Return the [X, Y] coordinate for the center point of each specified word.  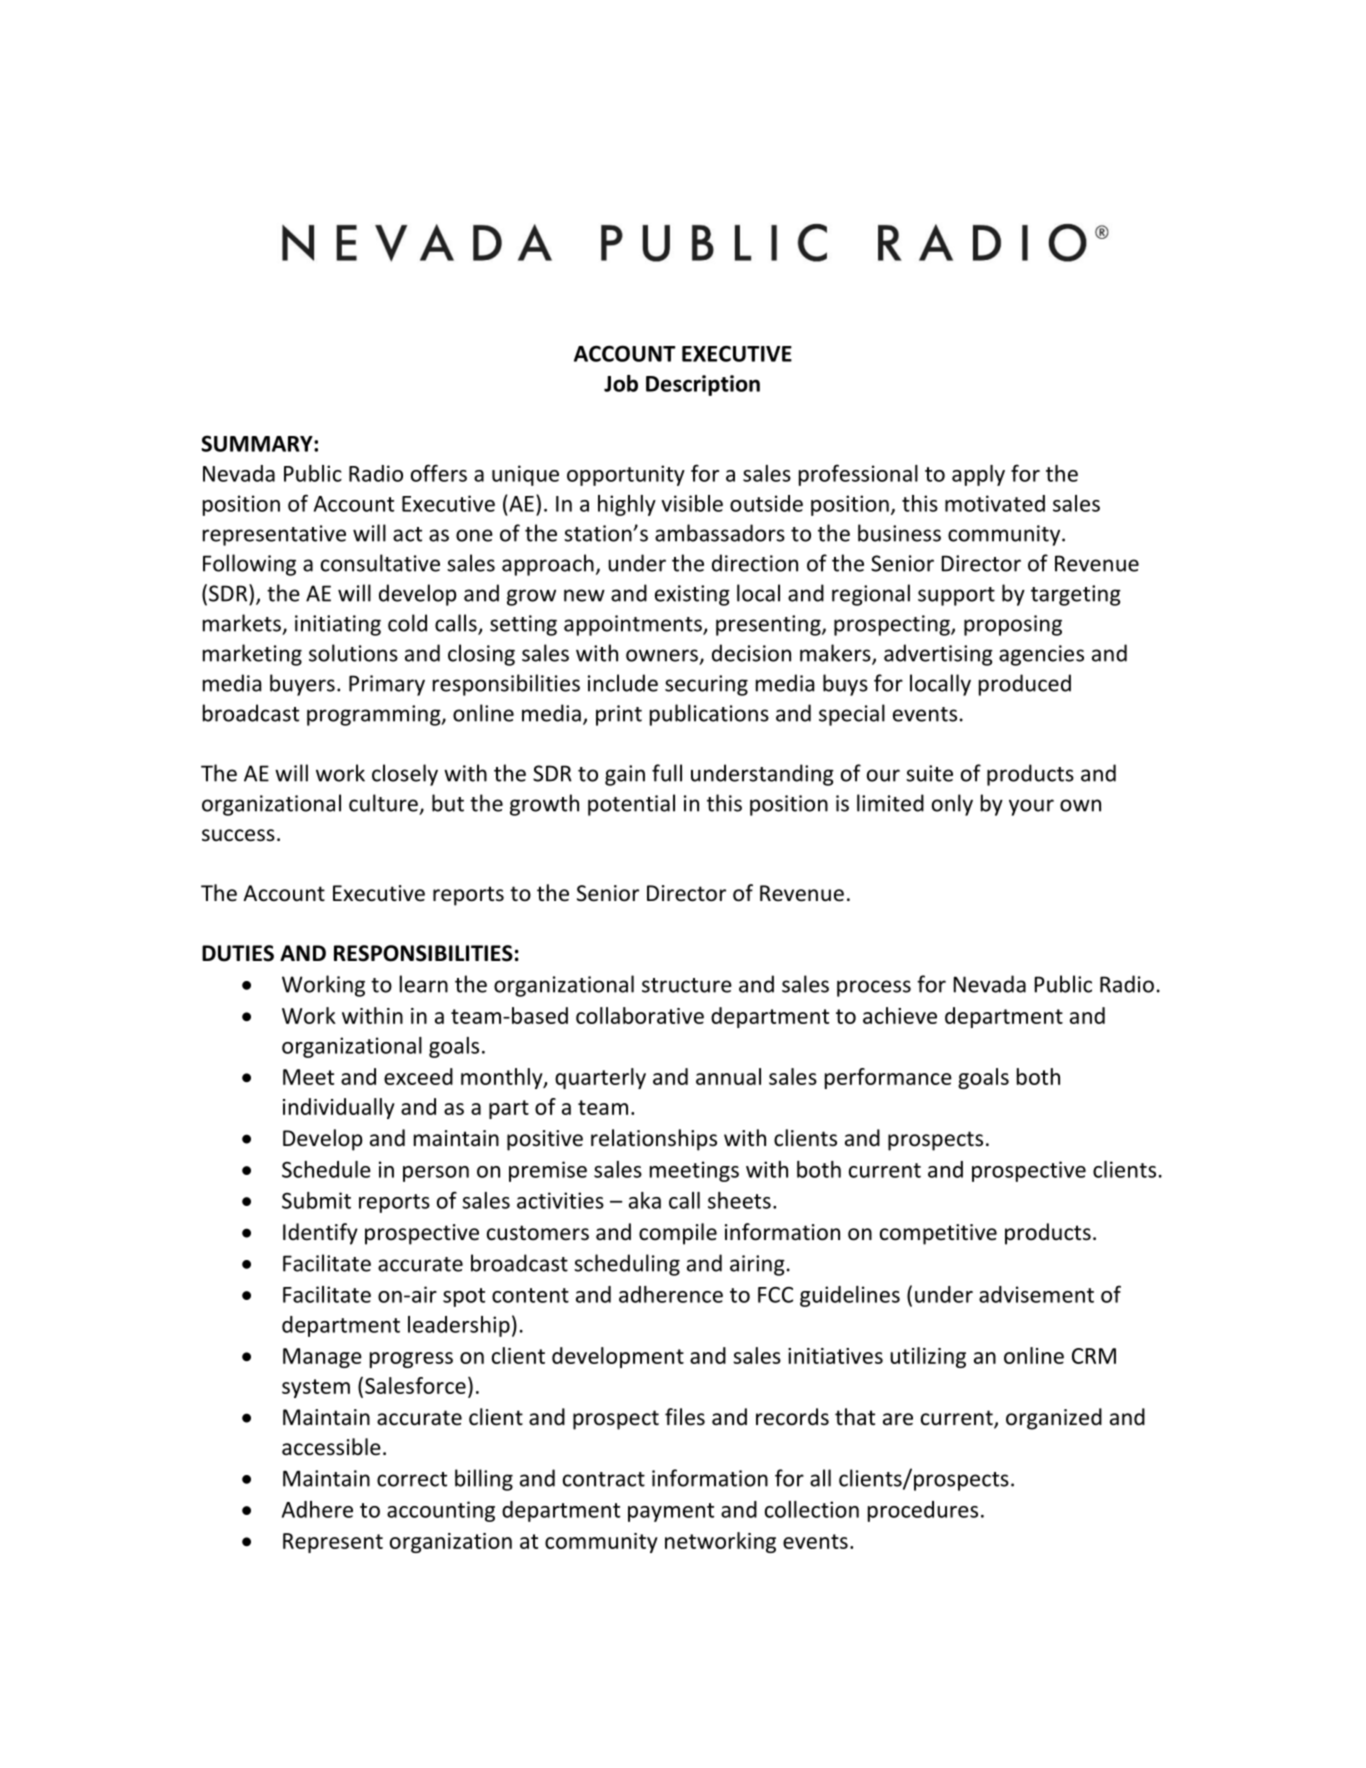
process [874, 988]
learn [424, 984]
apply [978, 475]
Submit [316, 1200]
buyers [302, 685]
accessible [331, 1447]
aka [645, 1200]
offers [439, 473]
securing [706, 685]
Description [703, 385]
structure [687, 985]
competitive [938, 1234]
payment [671, 1512]
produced [1025, 685]
